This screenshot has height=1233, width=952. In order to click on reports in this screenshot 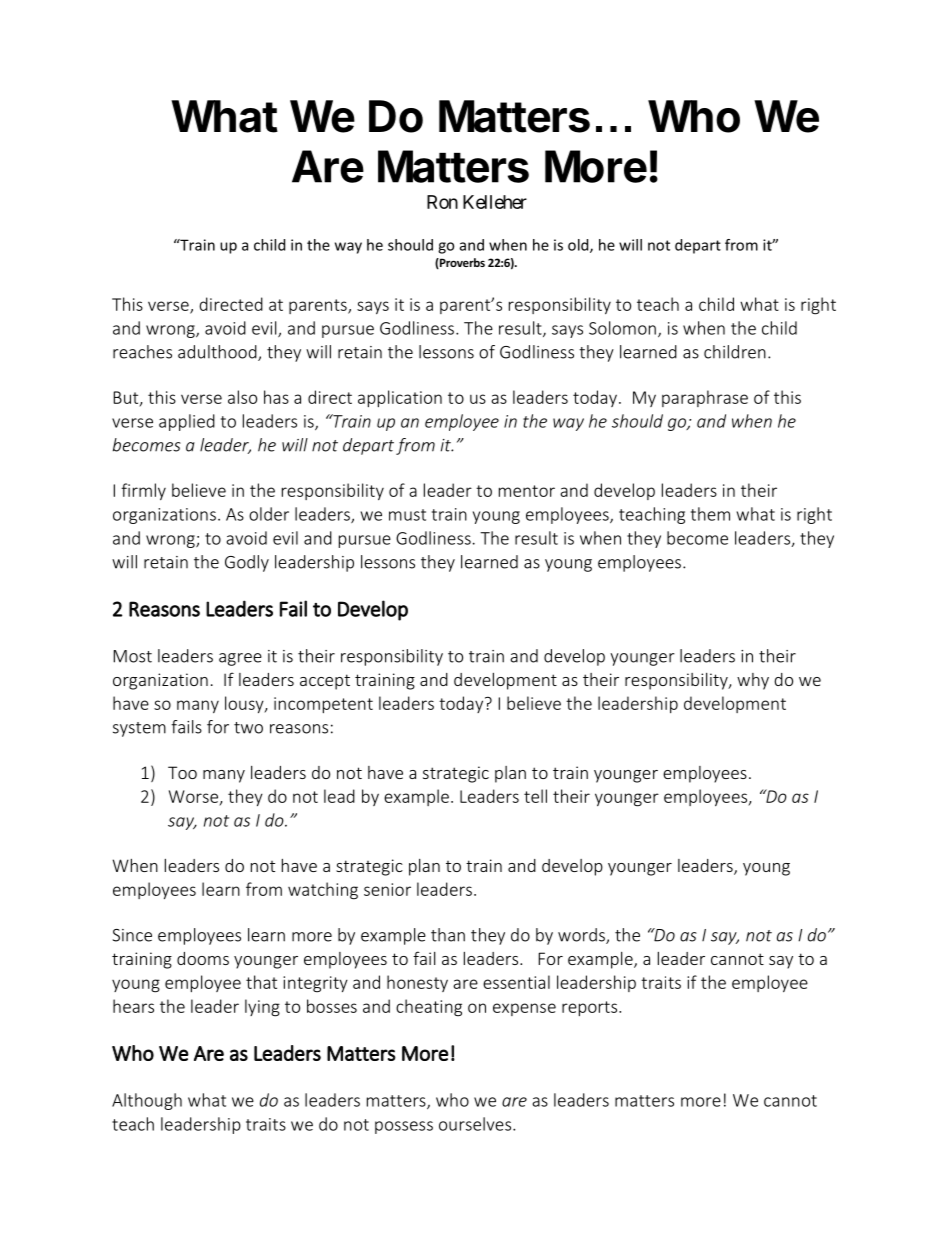, I will do `click(591, 1008)`.
